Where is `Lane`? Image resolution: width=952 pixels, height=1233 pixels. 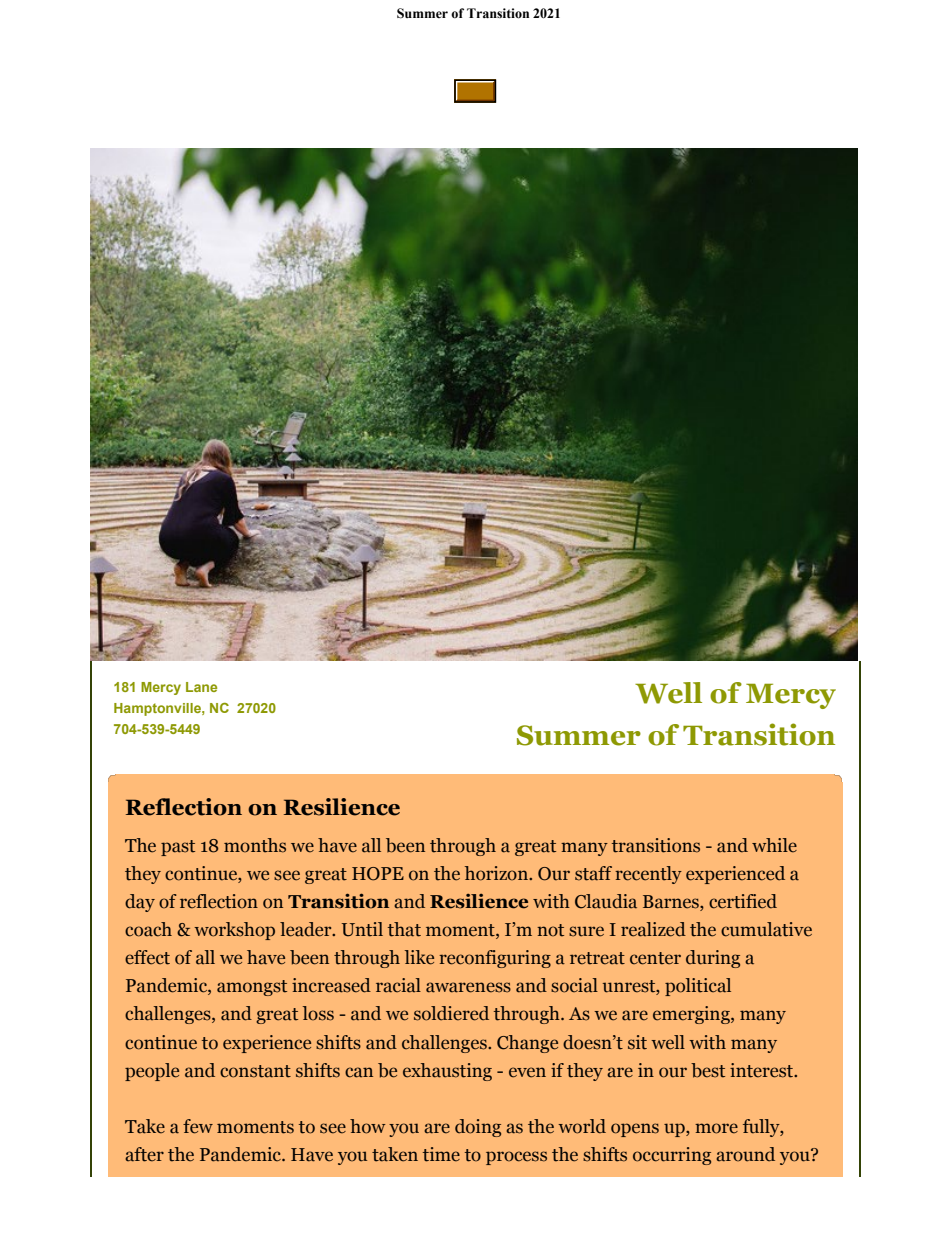 Lane is located at coordinates (201, 687).
